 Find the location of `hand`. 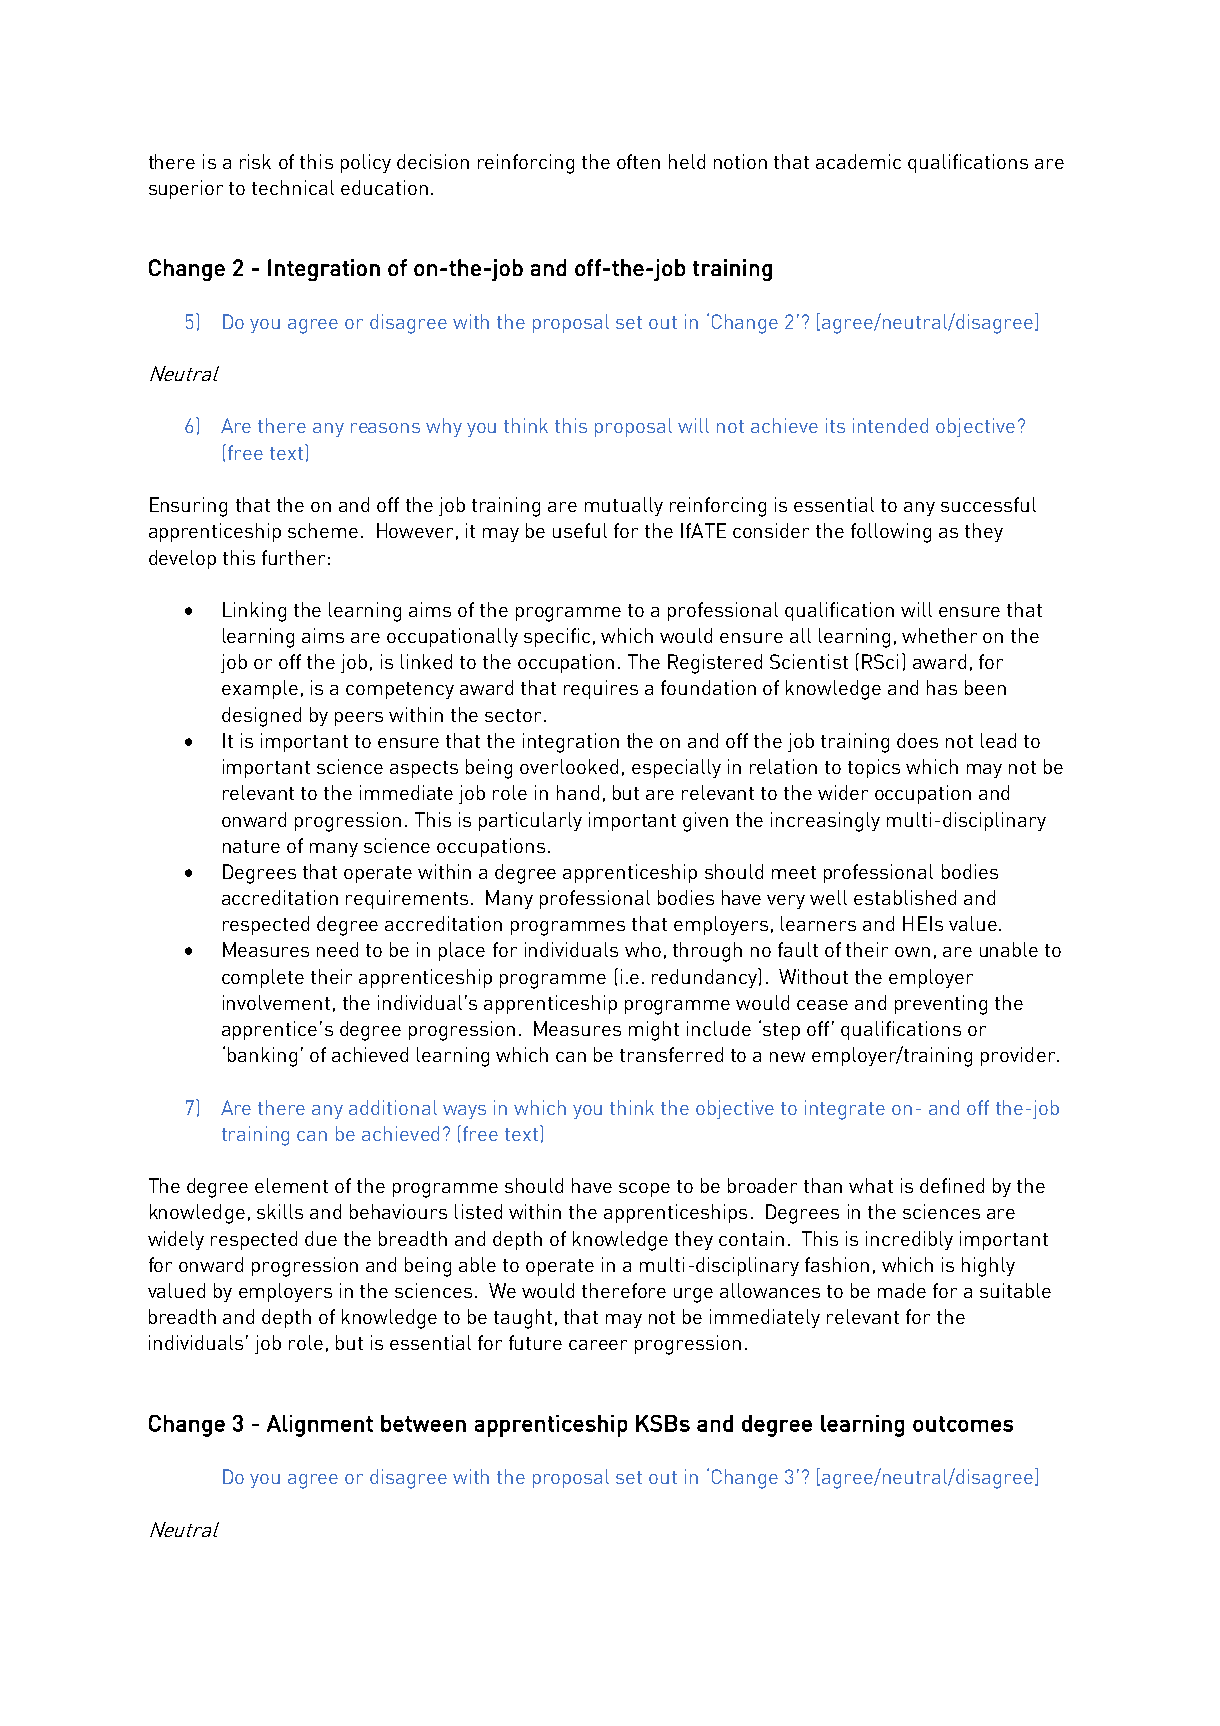

hand is located at coordinates (578, 792).
